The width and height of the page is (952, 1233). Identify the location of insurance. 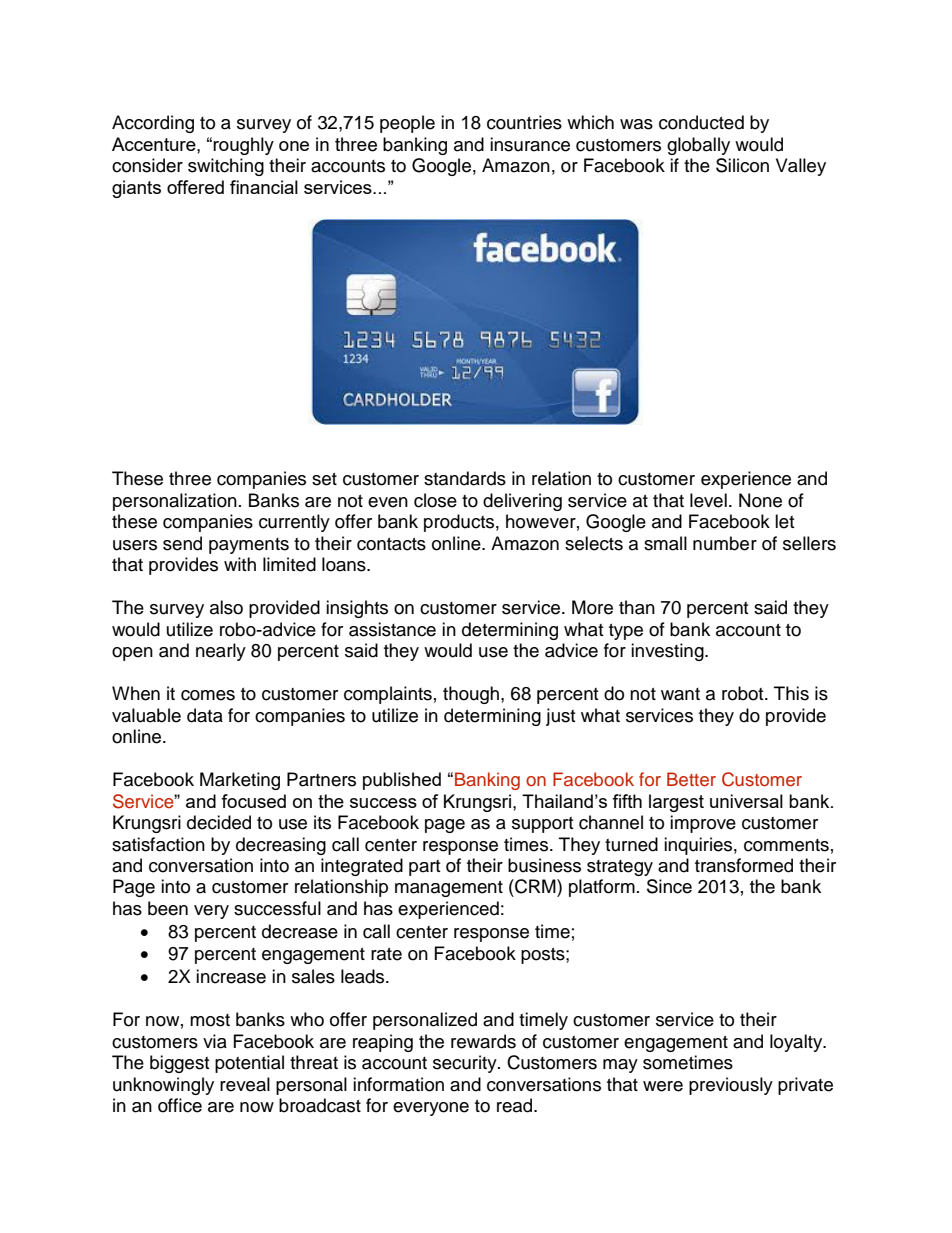
(530, 144).
